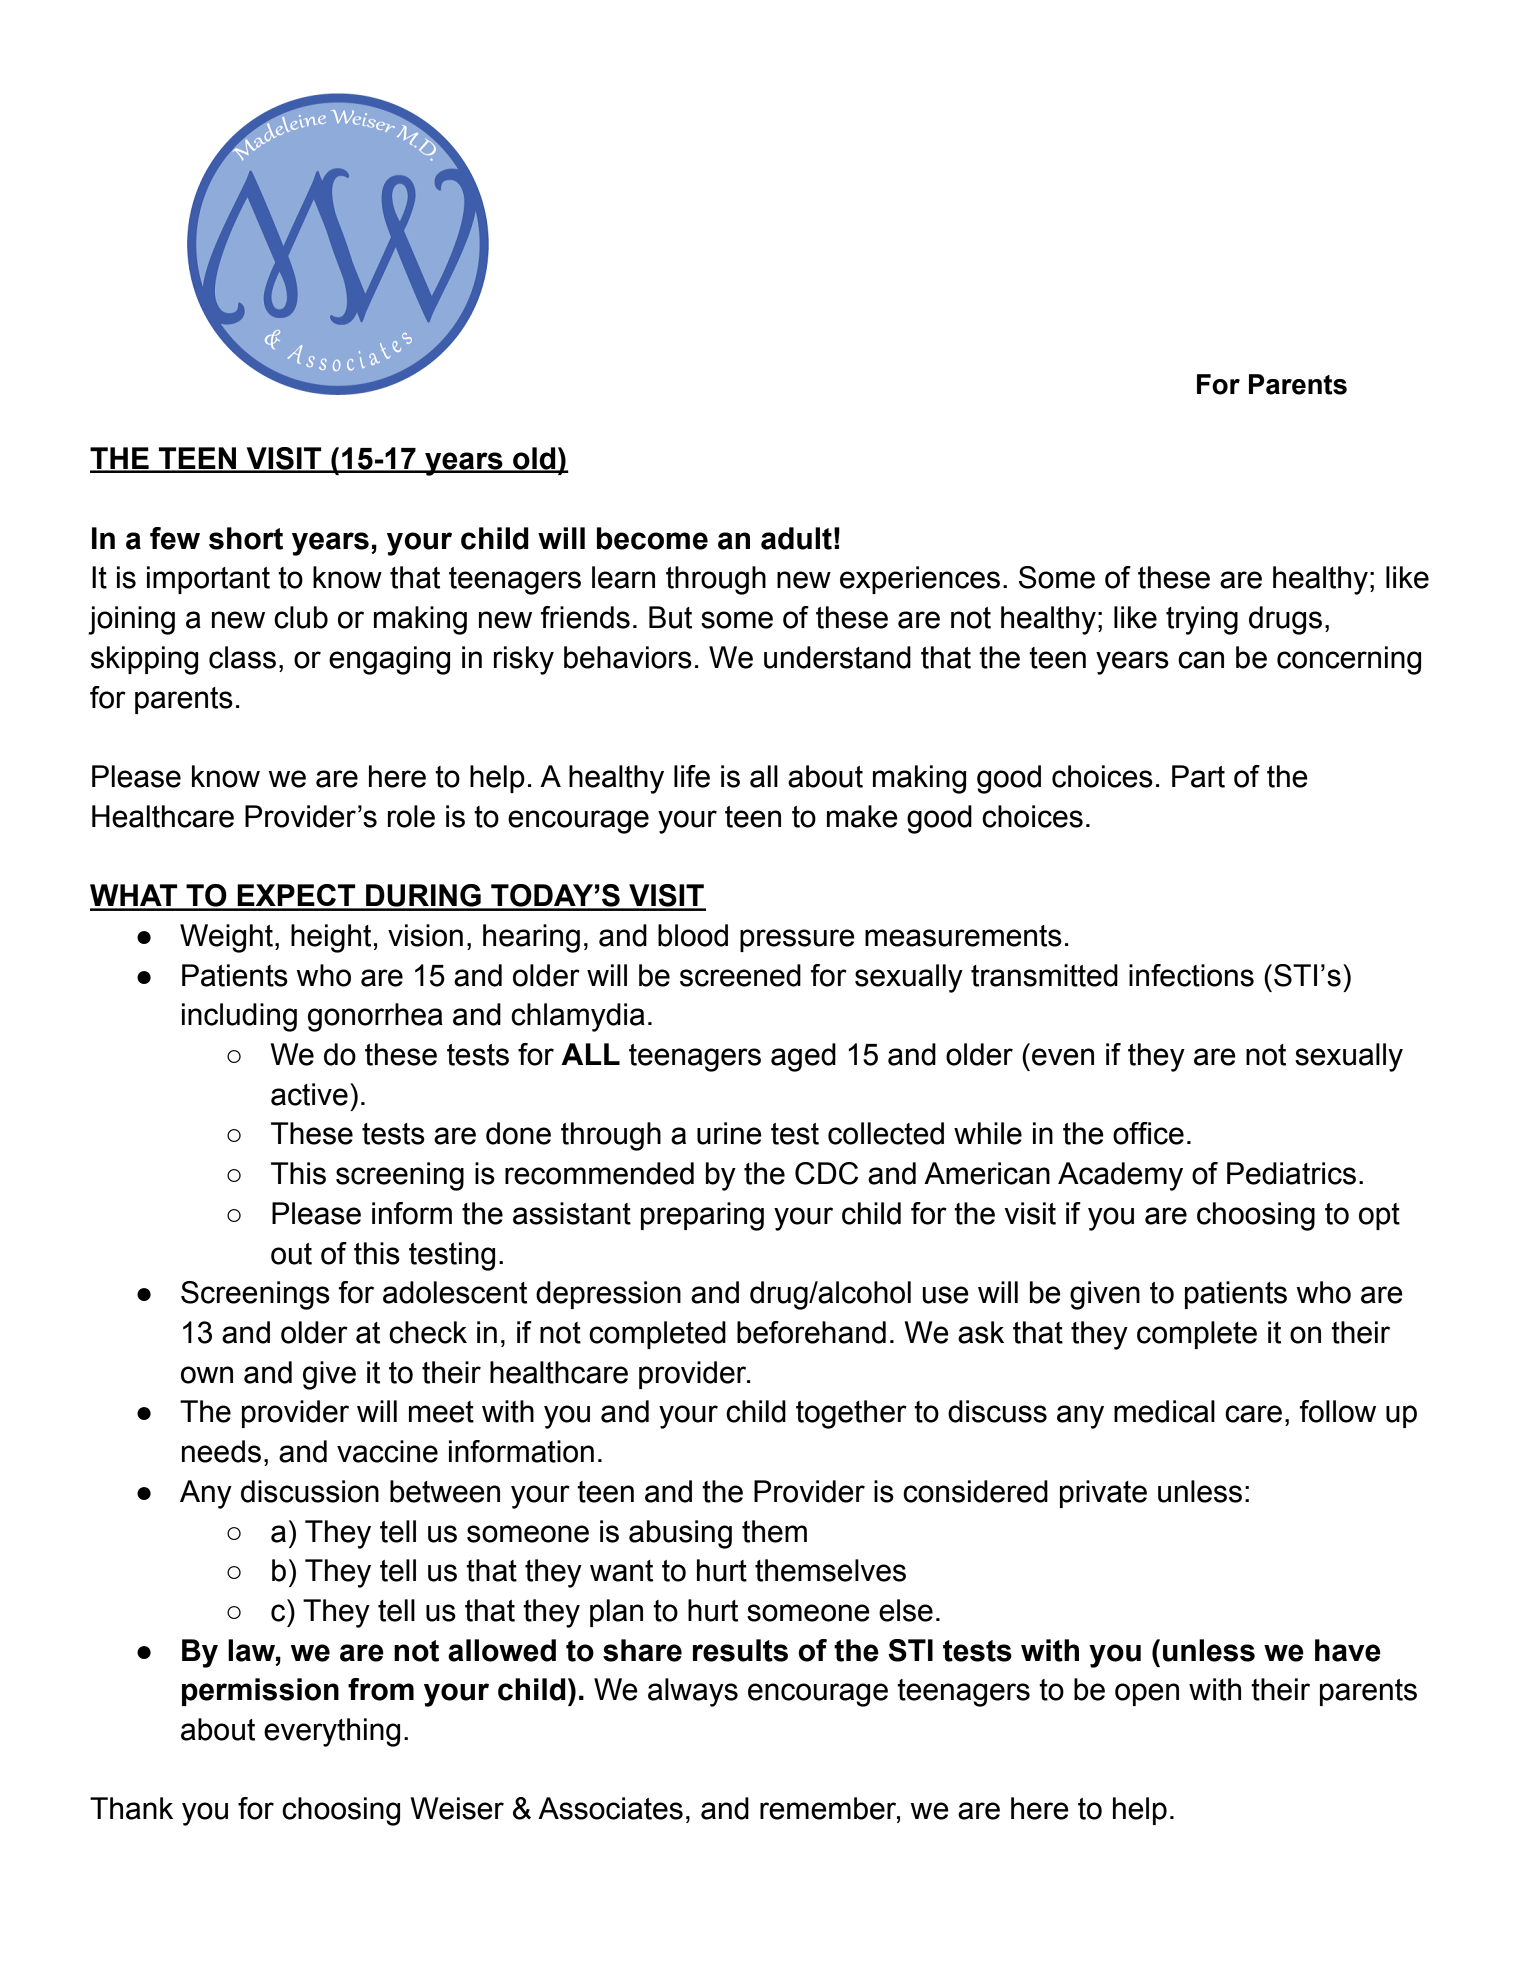 The height and width of the screenshot is (1982, 1532). I want to click on trying, so click(1202, 620).
